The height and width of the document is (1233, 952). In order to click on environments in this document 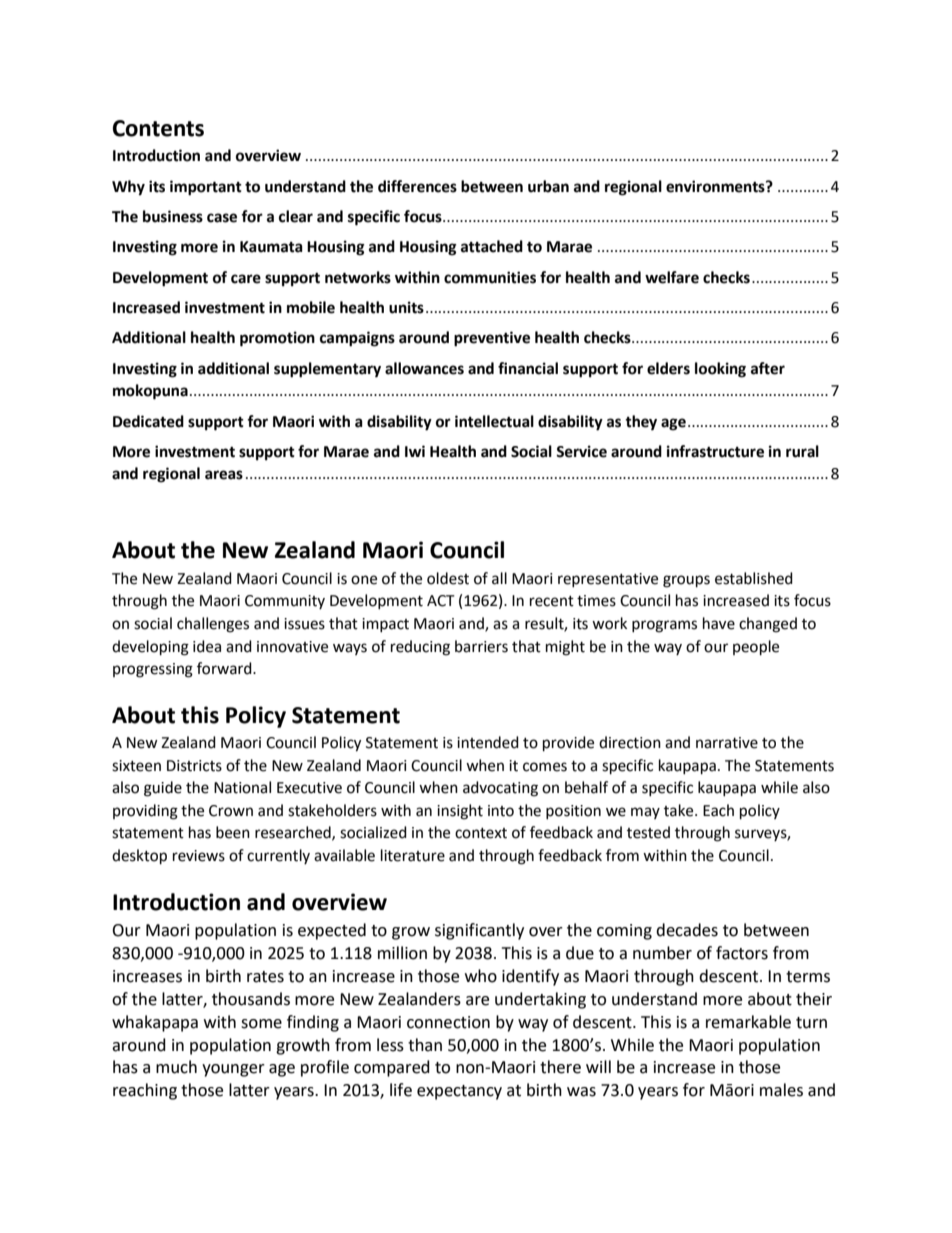, I will do `click(716, 186)`.
